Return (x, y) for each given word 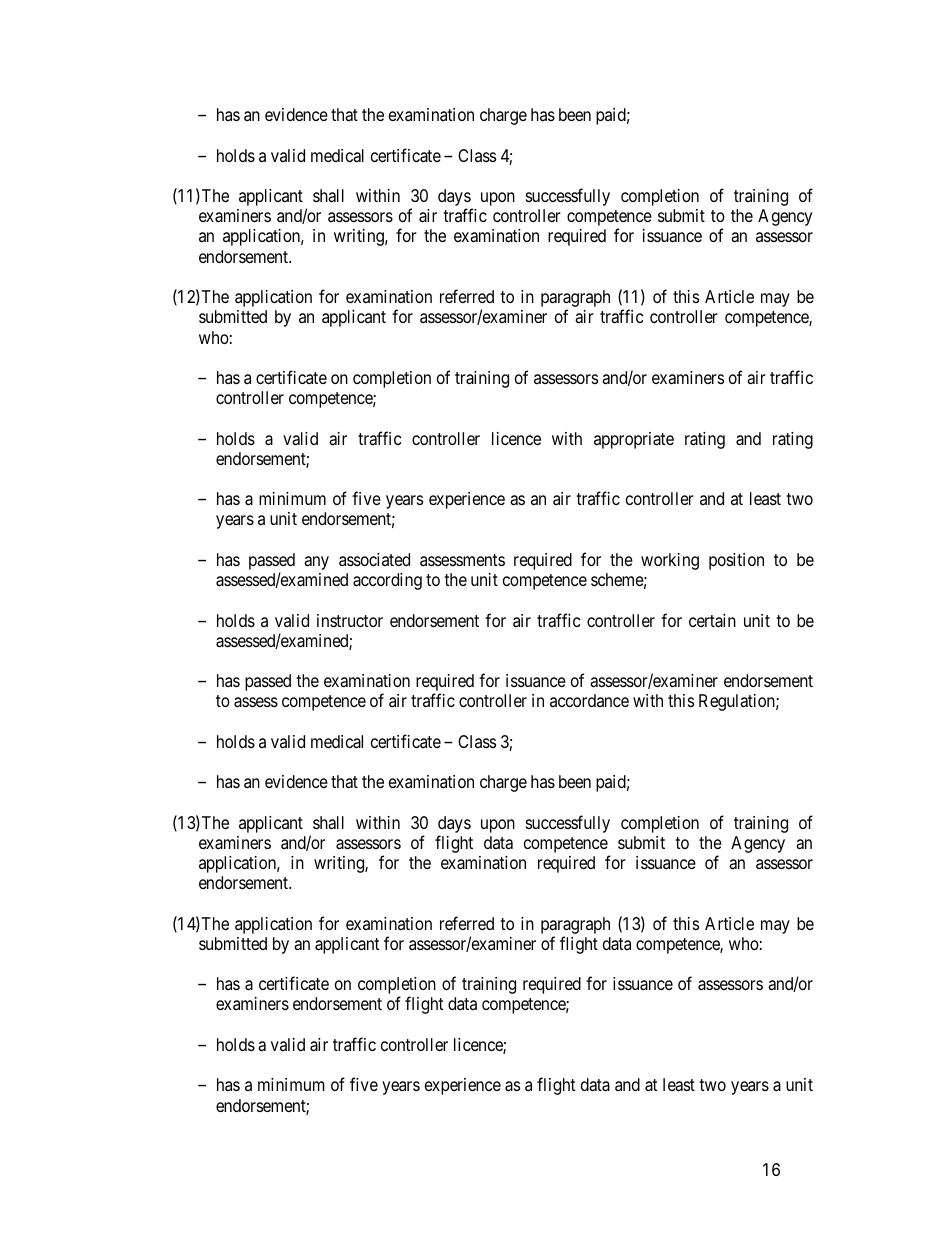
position (736, 561)
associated (374, 559)
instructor (350, 620)
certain (712, 621)
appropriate (634, 440)
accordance (589, 700)
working (670, 561)
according (387, 581)
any (316, 563)
